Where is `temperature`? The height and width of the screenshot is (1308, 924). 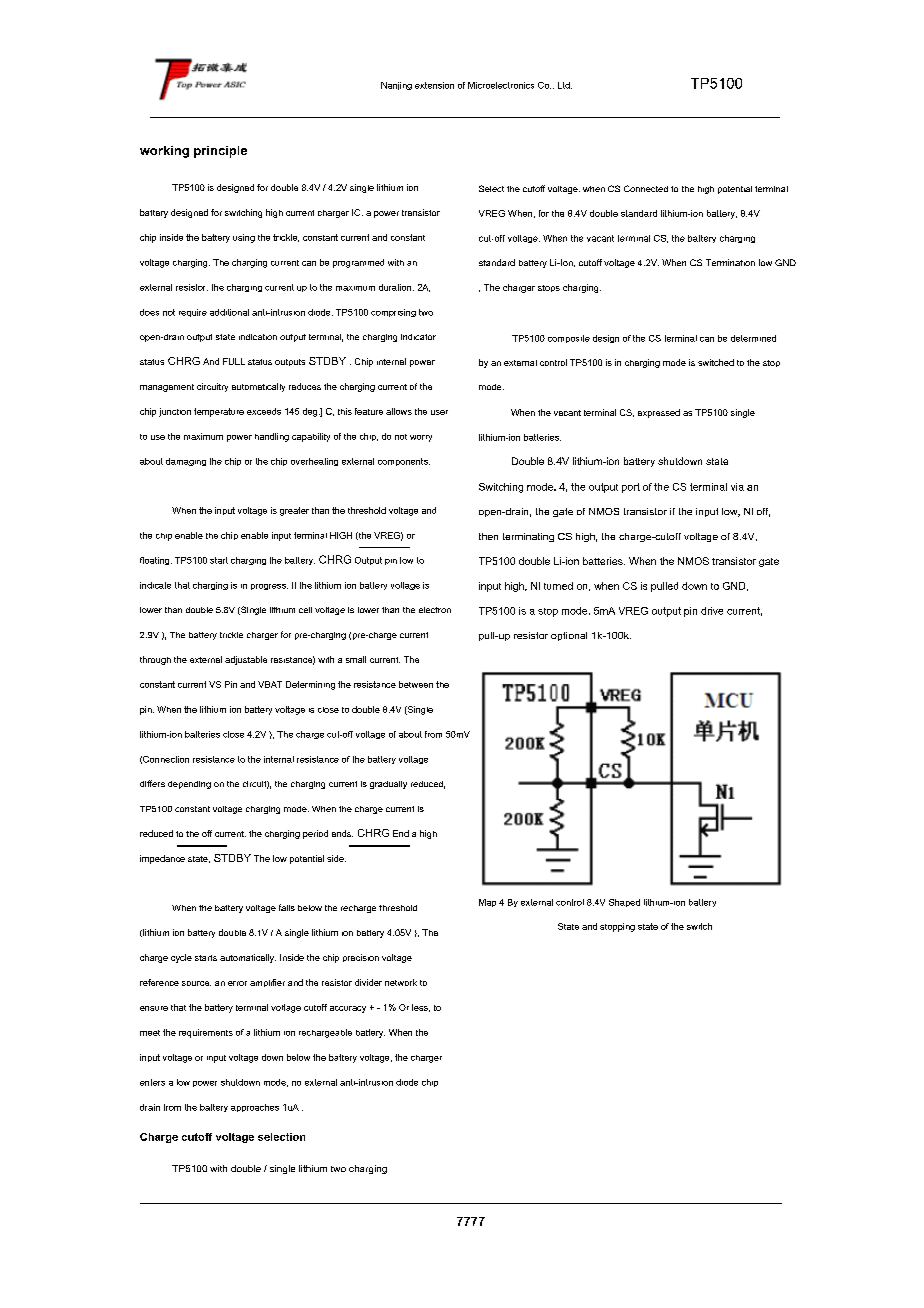
temperature is located at coordinates (219, 412).
